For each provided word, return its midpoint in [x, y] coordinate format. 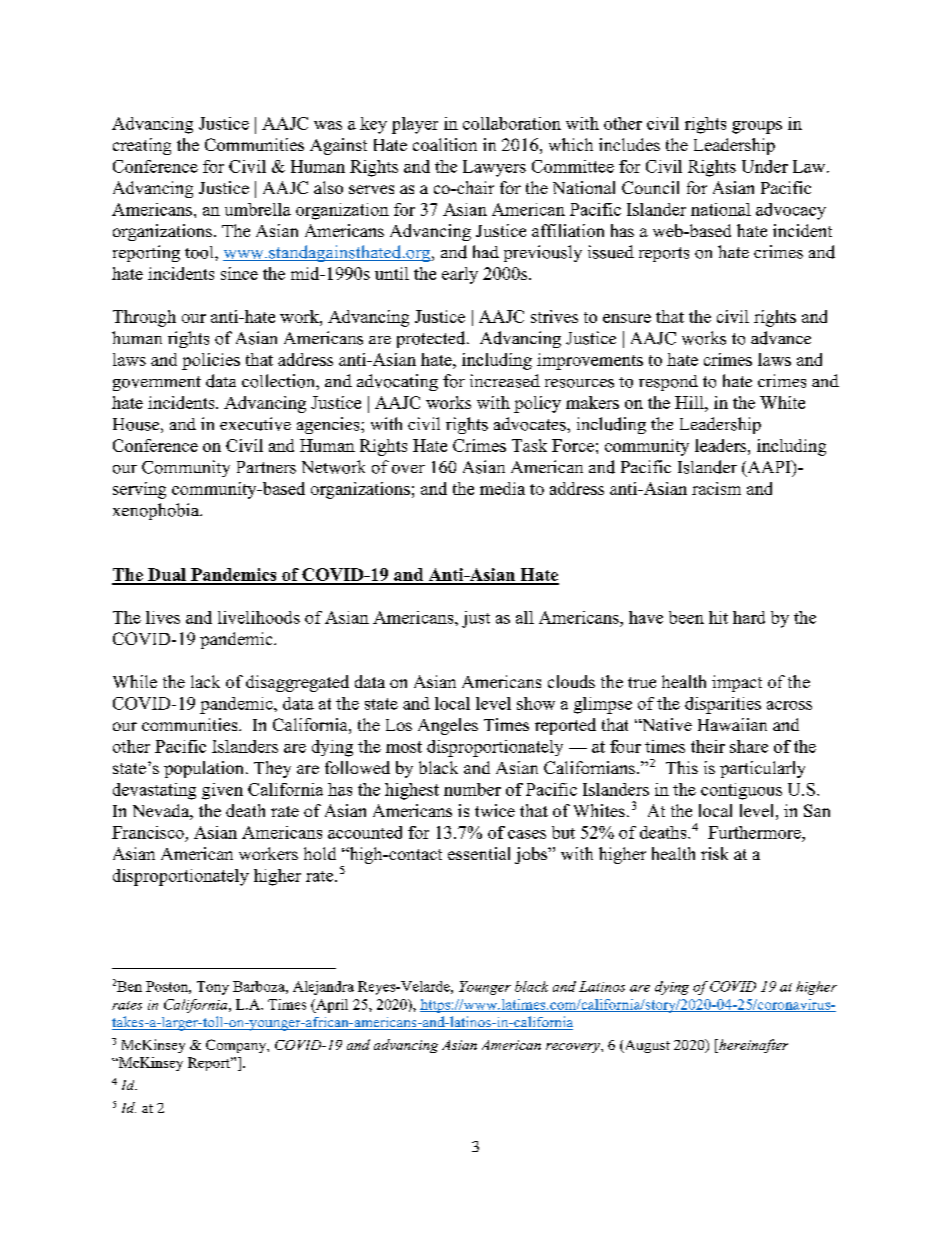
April [331, 1006]
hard [749, 617]
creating [142, 146]
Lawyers [494, 168]
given [222, 791]
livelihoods [259, 617]
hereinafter [752, 1046]
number [472, 789]
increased [505, 381]
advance [781, 338]
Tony [213, 988]
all [525, 617]
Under [765, 166]
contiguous [741, 791]
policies [211, 361]
